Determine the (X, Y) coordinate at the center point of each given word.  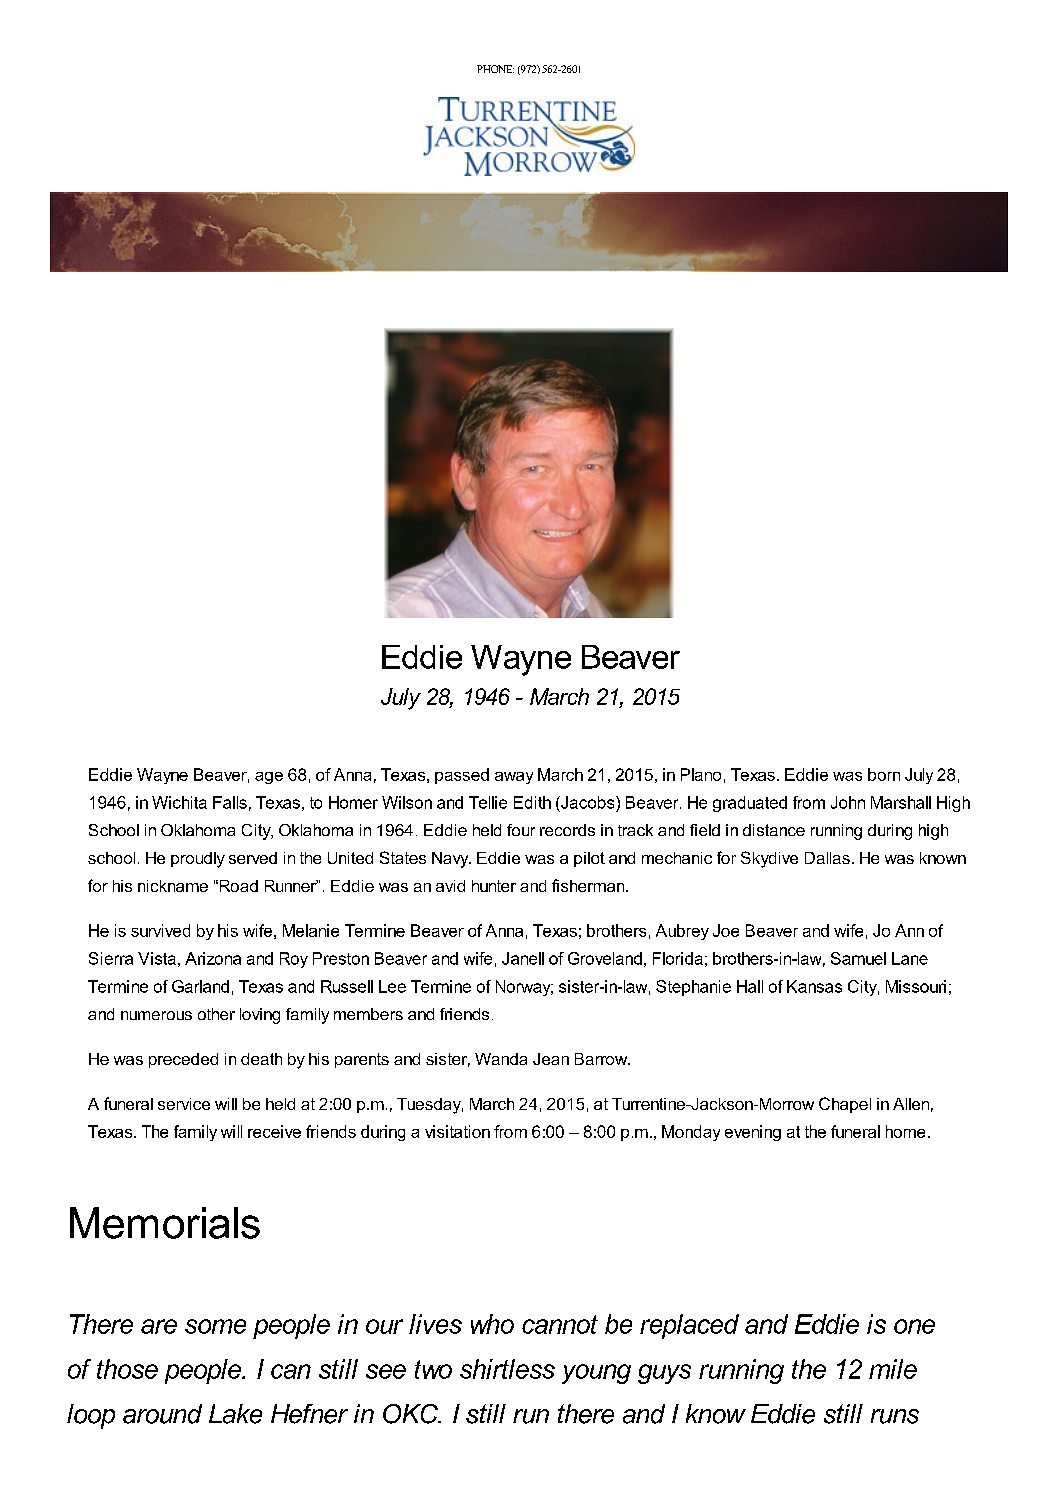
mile (893, 1369)
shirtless (507, 1369)
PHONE (495, 69)
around (162, 1414)
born (884, 774)
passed (462, 776)
